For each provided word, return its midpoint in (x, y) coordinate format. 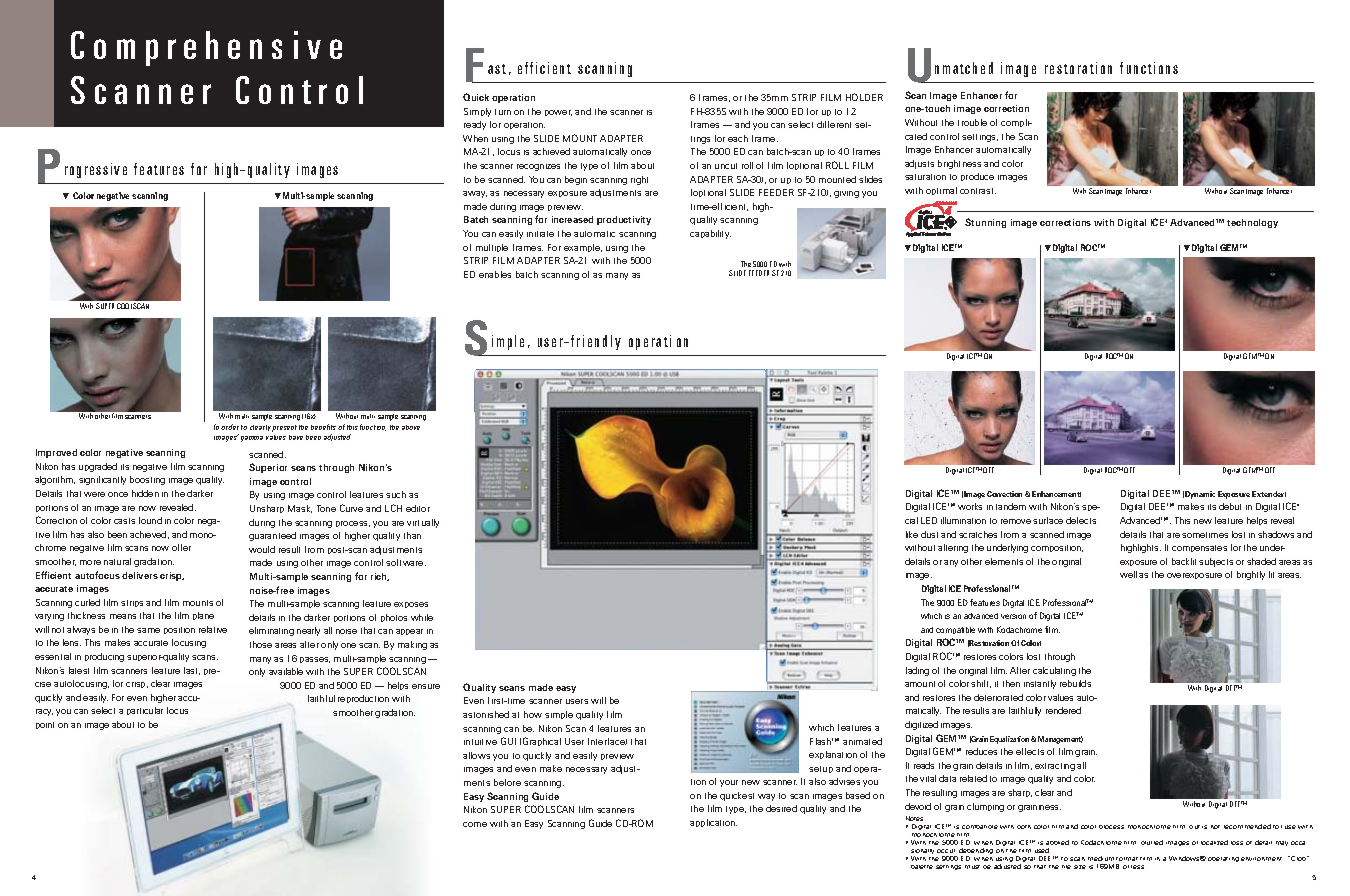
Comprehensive (206, 48)
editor (418, 508)
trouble (972, 122)
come (475, 824)
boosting (147, 480)
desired (781, 808)
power (558, 113)
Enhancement (1056, 494)
